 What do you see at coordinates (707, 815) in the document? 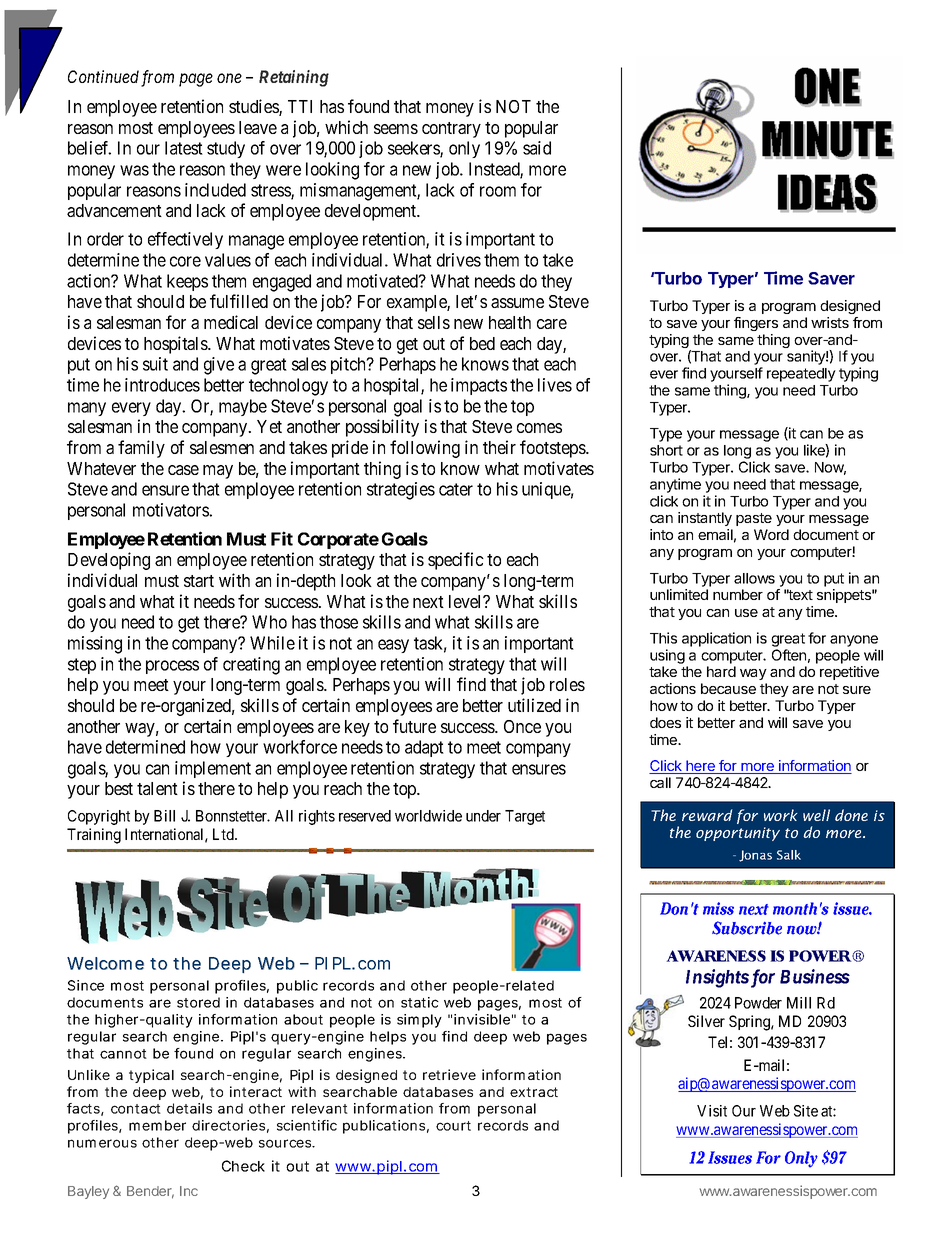
I see `reward` at bounding box center [707, 815].
